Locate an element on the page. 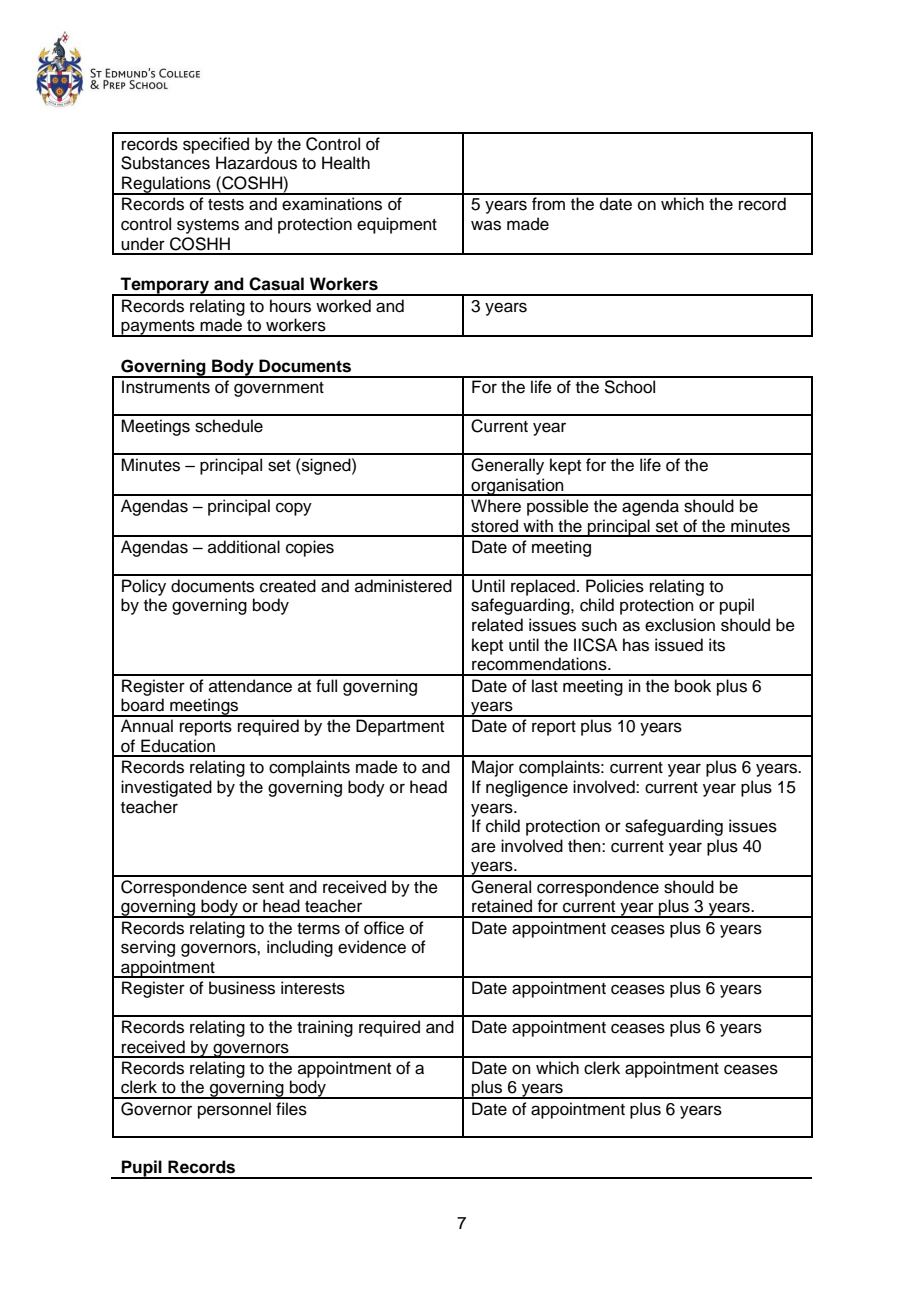 The width and height of the document is (924, 1308). organisation is located at coordinates (517, 487).
